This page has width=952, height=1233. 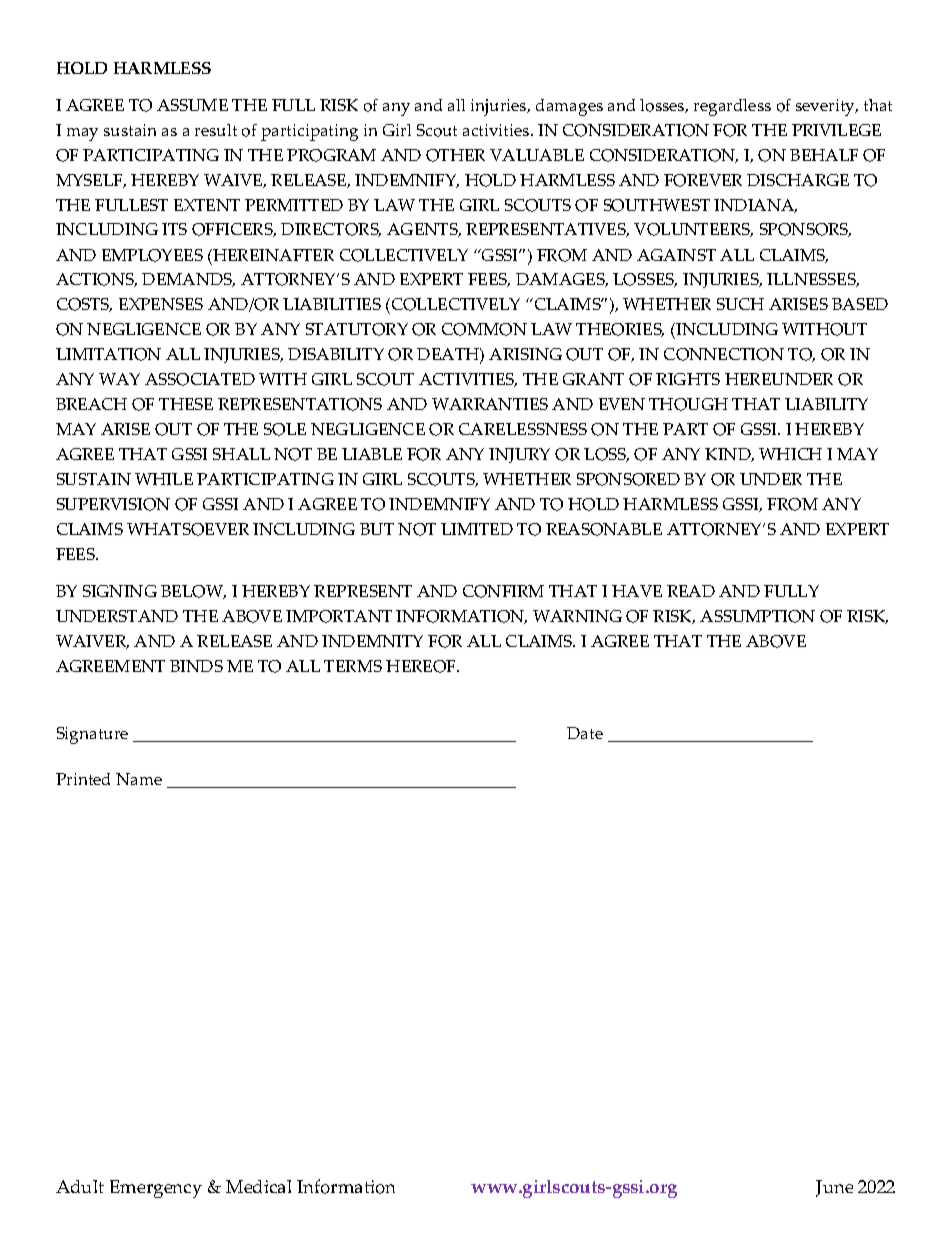 I want to click on HEREOF, so click(x=422, y=666).
